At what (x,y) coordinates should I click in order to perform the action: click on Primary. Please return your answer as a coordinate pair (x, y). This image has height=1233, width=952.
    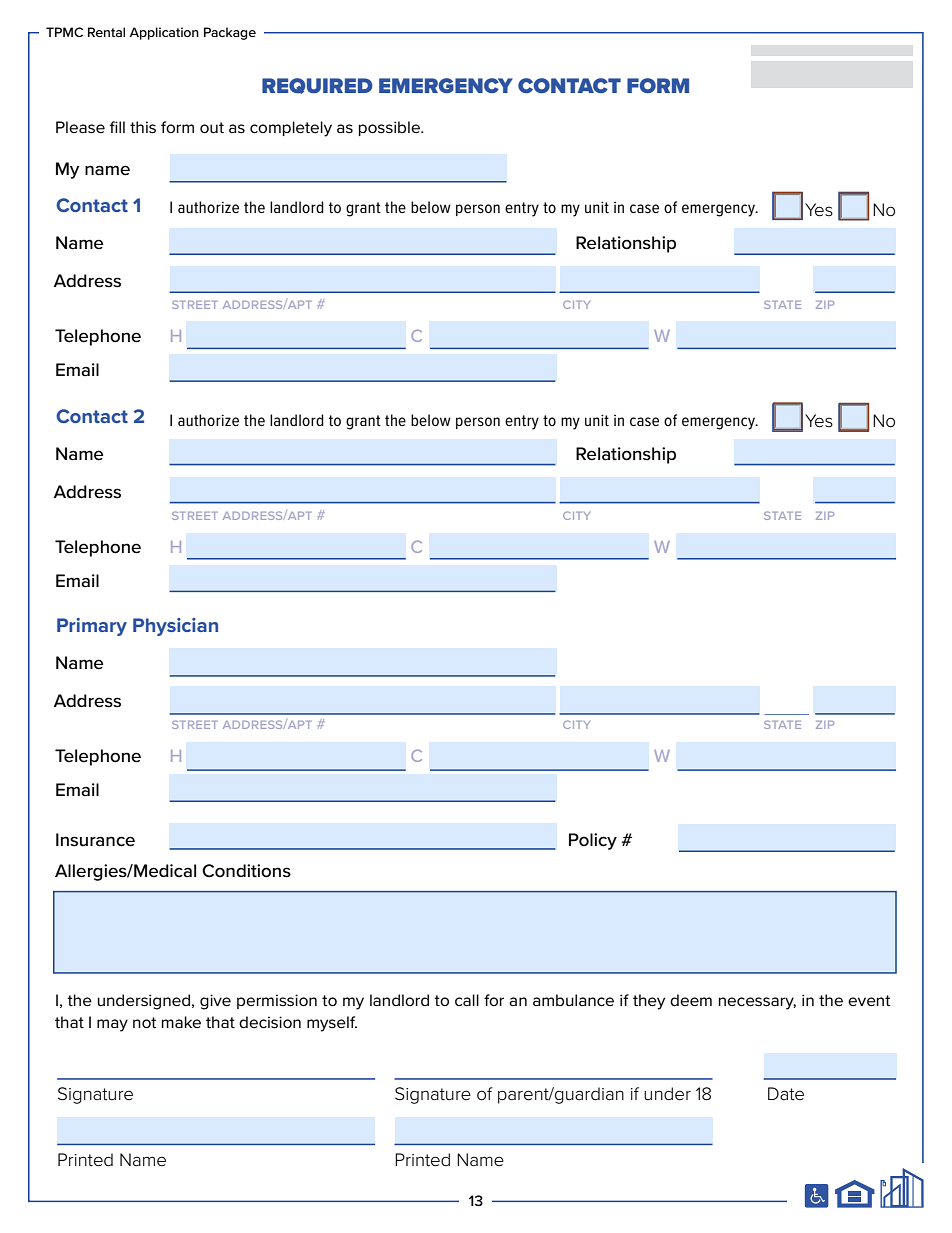
    Looking at the image, I should click on (92, 627).
